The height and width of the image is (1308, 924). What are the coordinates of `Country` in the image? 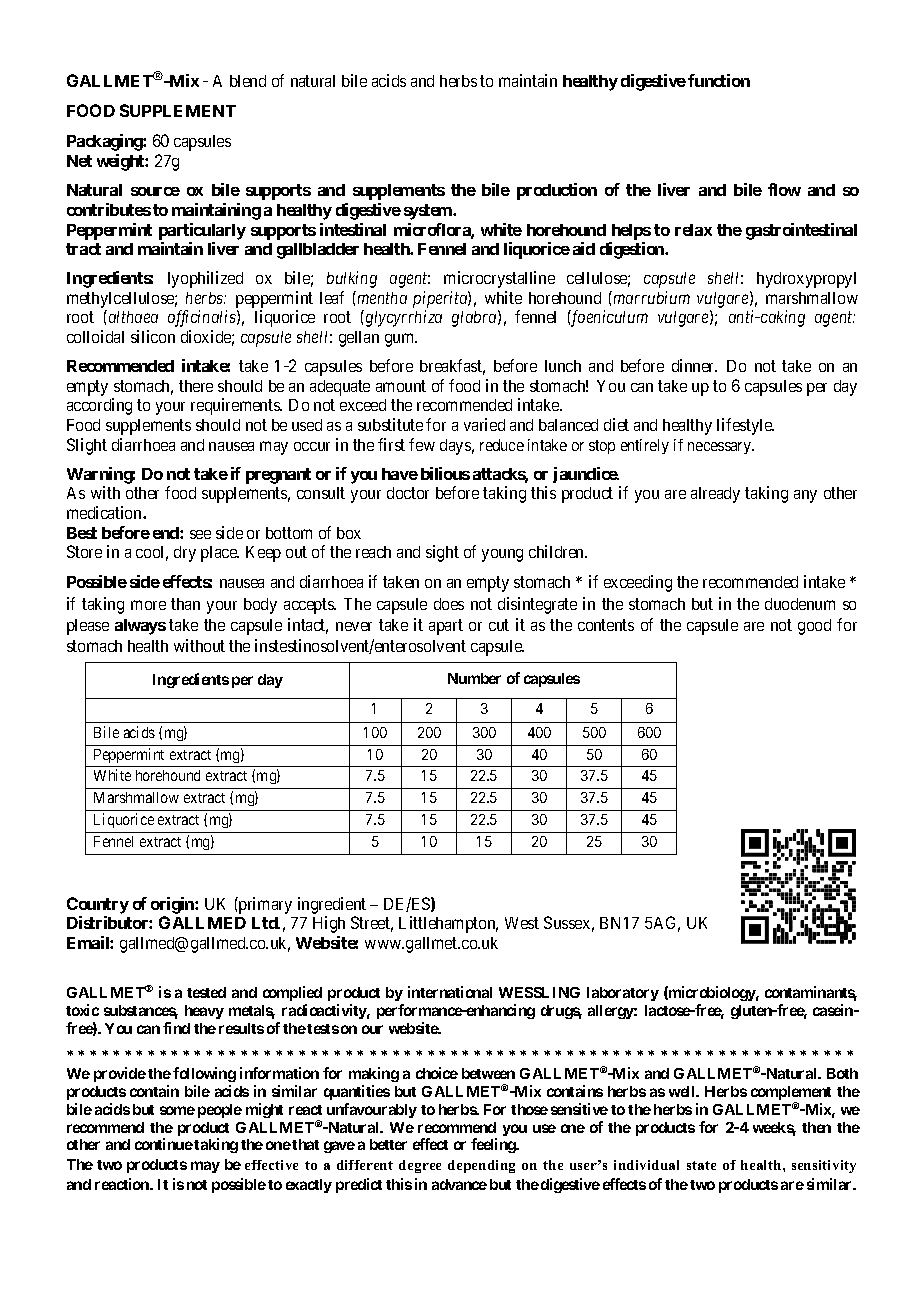 It's located at (98, 905).
